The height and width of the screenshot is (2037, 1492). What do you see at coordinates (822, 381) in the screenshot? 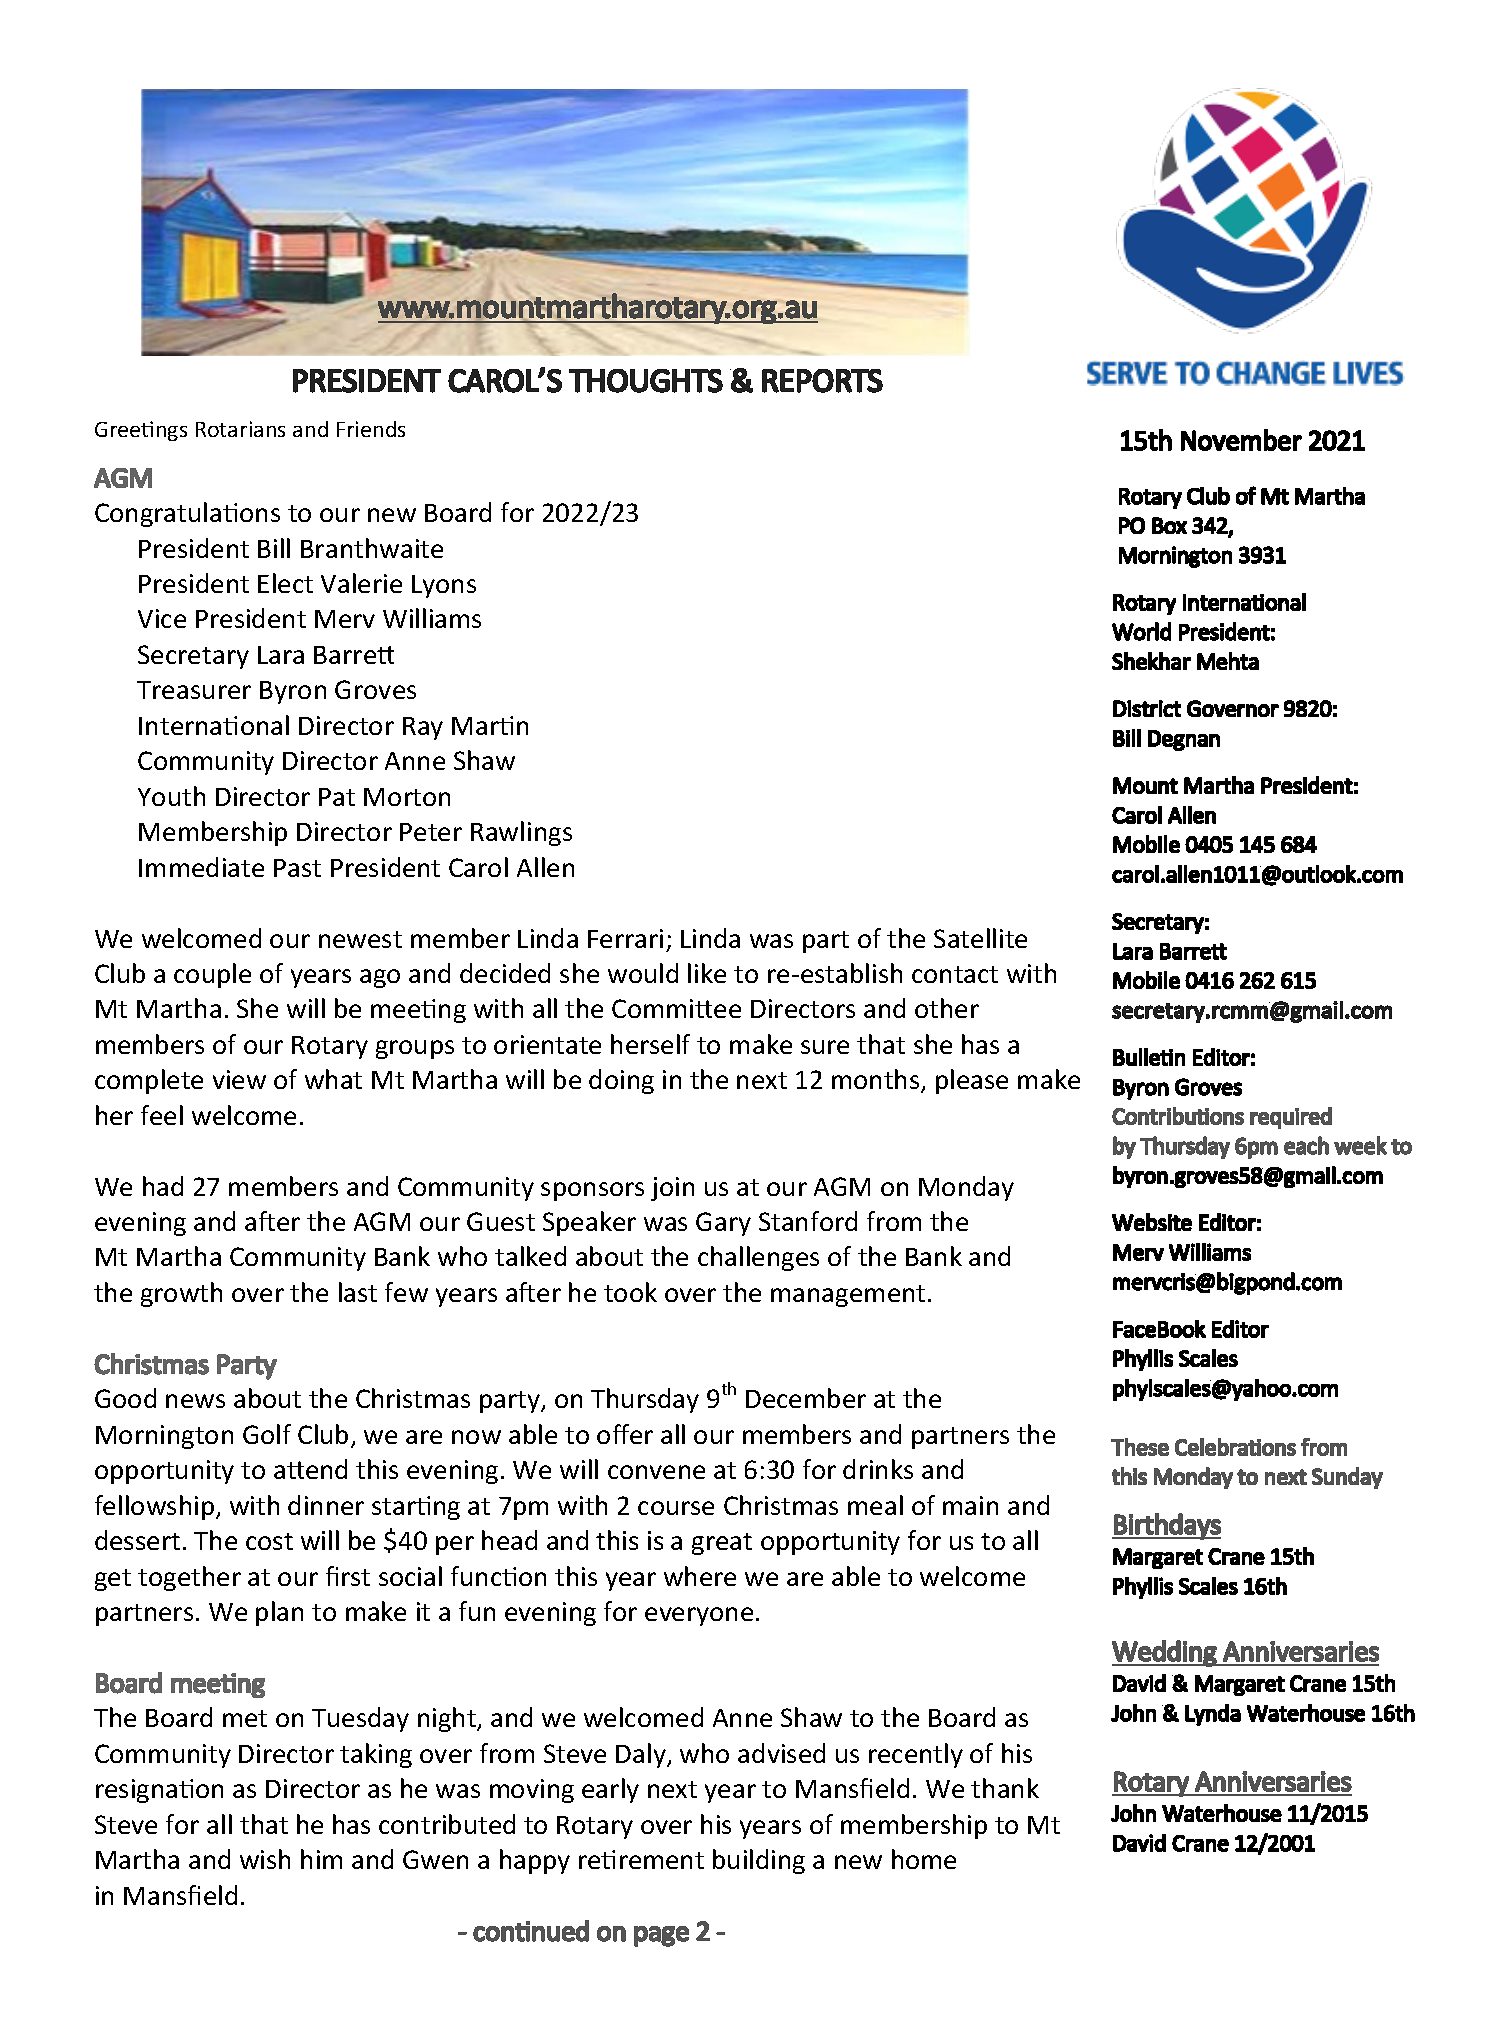
I see `REPORTS` at bounding box center [822, 381].
